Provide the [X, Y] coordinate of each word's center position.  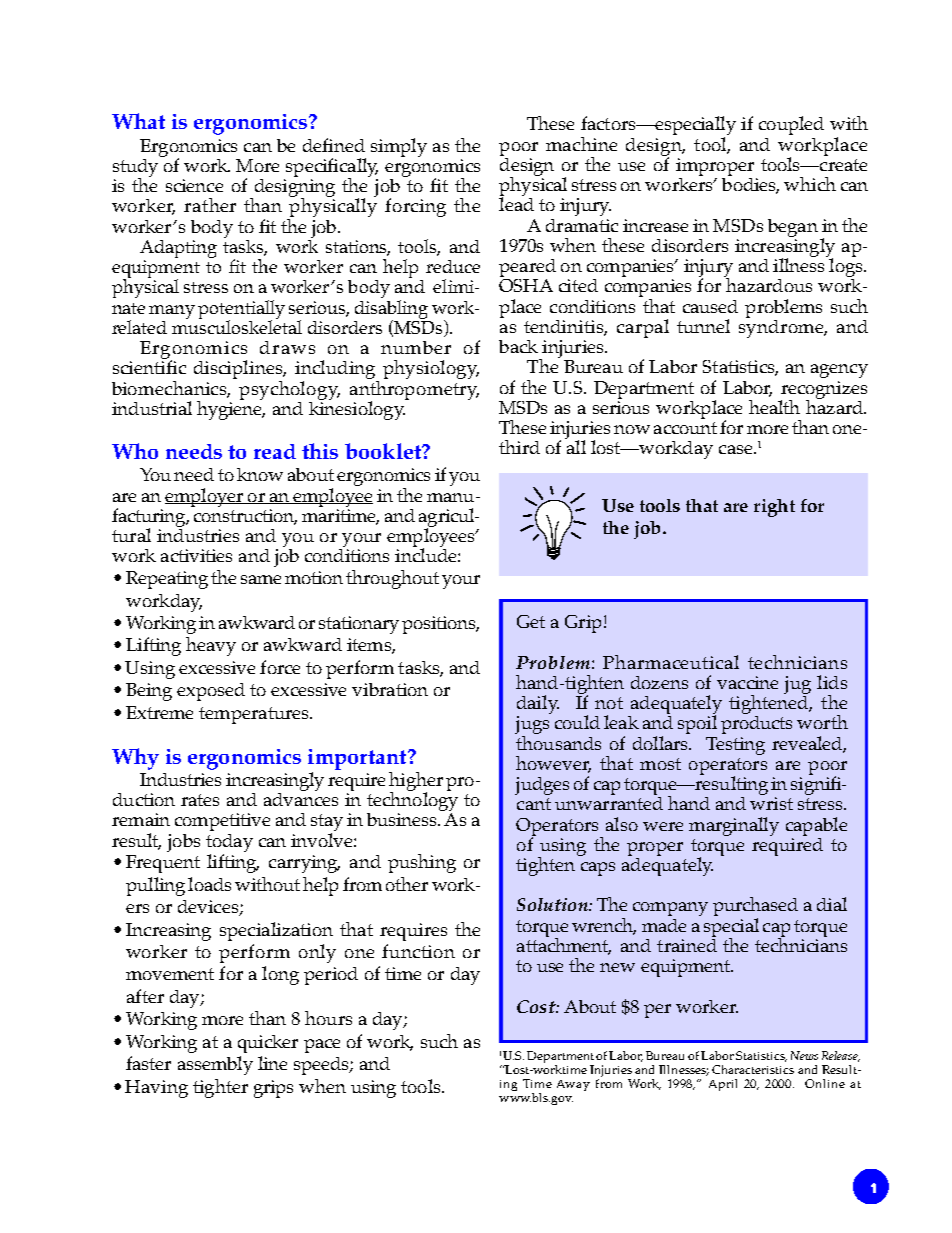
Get [531, 621]
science [194, 185]
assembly [215, 1065]
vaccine [747, 682]
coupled [791, 125]
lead [516, 203]
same [261, 579]
